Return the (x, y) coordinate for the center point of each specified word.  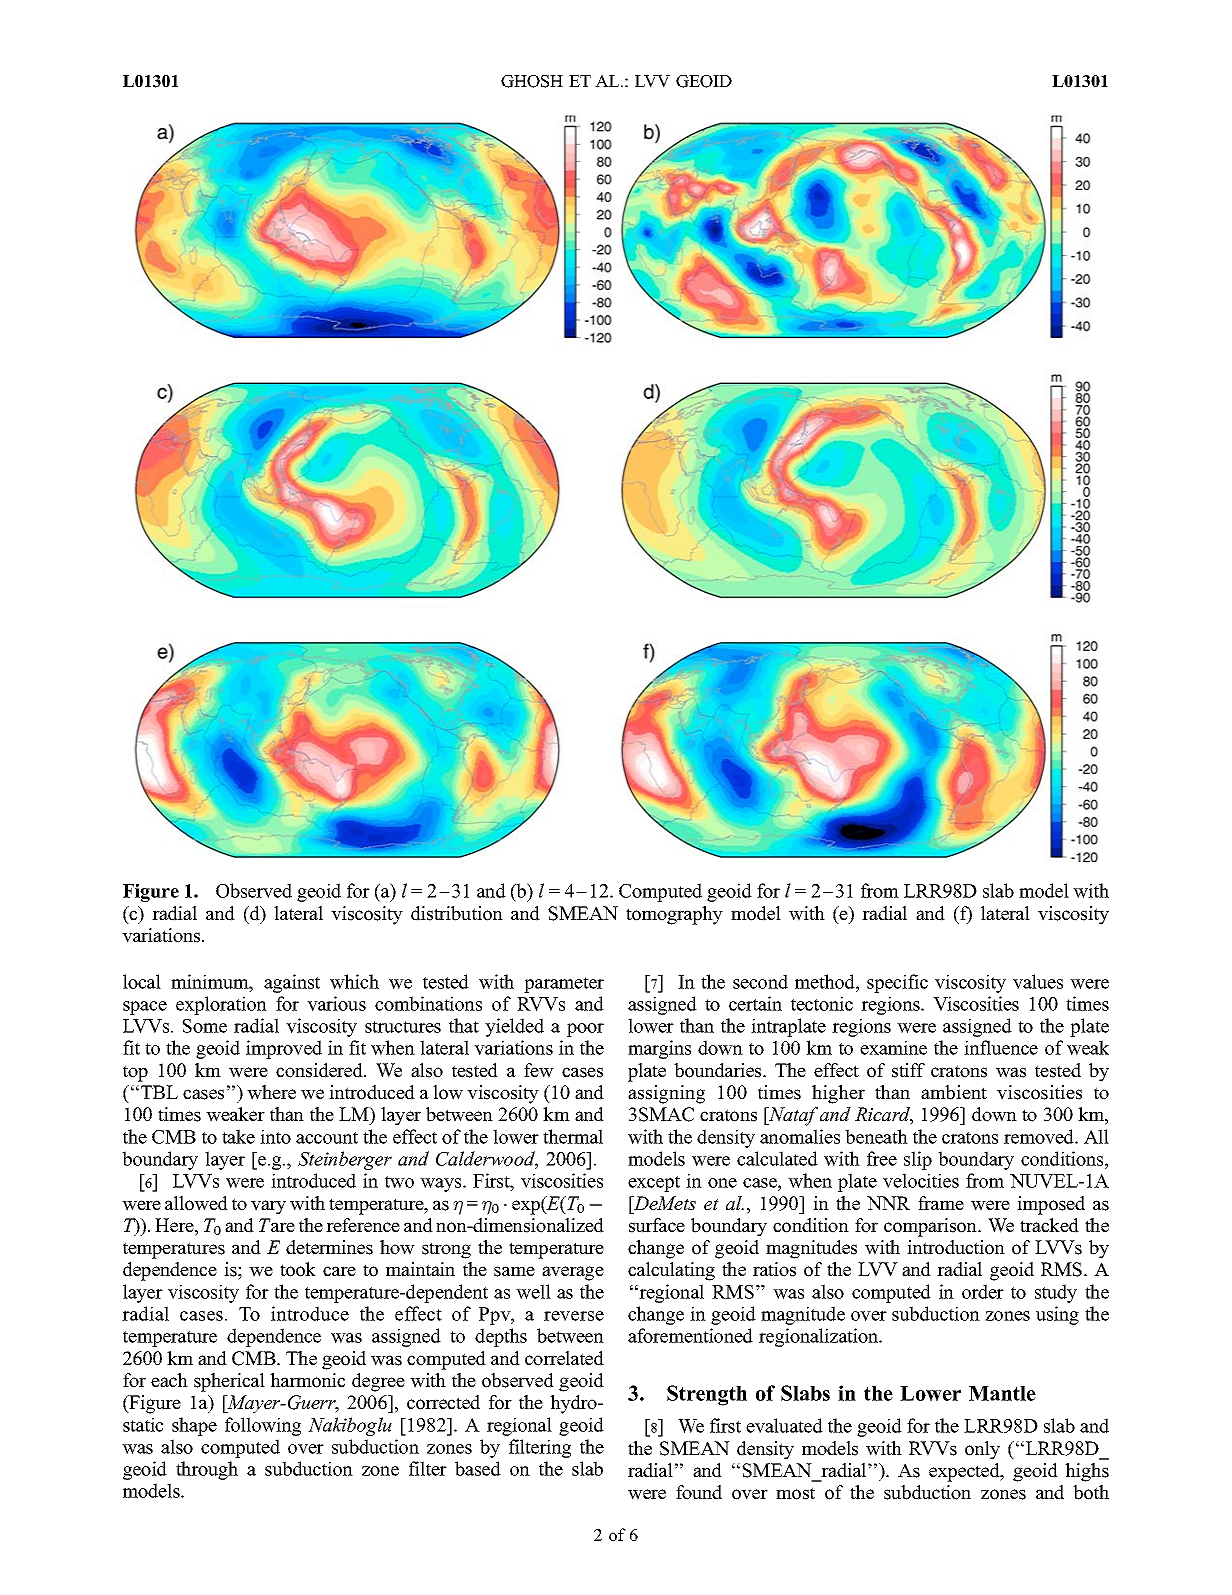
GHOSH (532, 81)
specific (897, 983)
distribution (457, 913)
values (1038, 981)
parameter (564, 985)
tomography (674, 915)
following (263, 1426)
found (699, 1492)
